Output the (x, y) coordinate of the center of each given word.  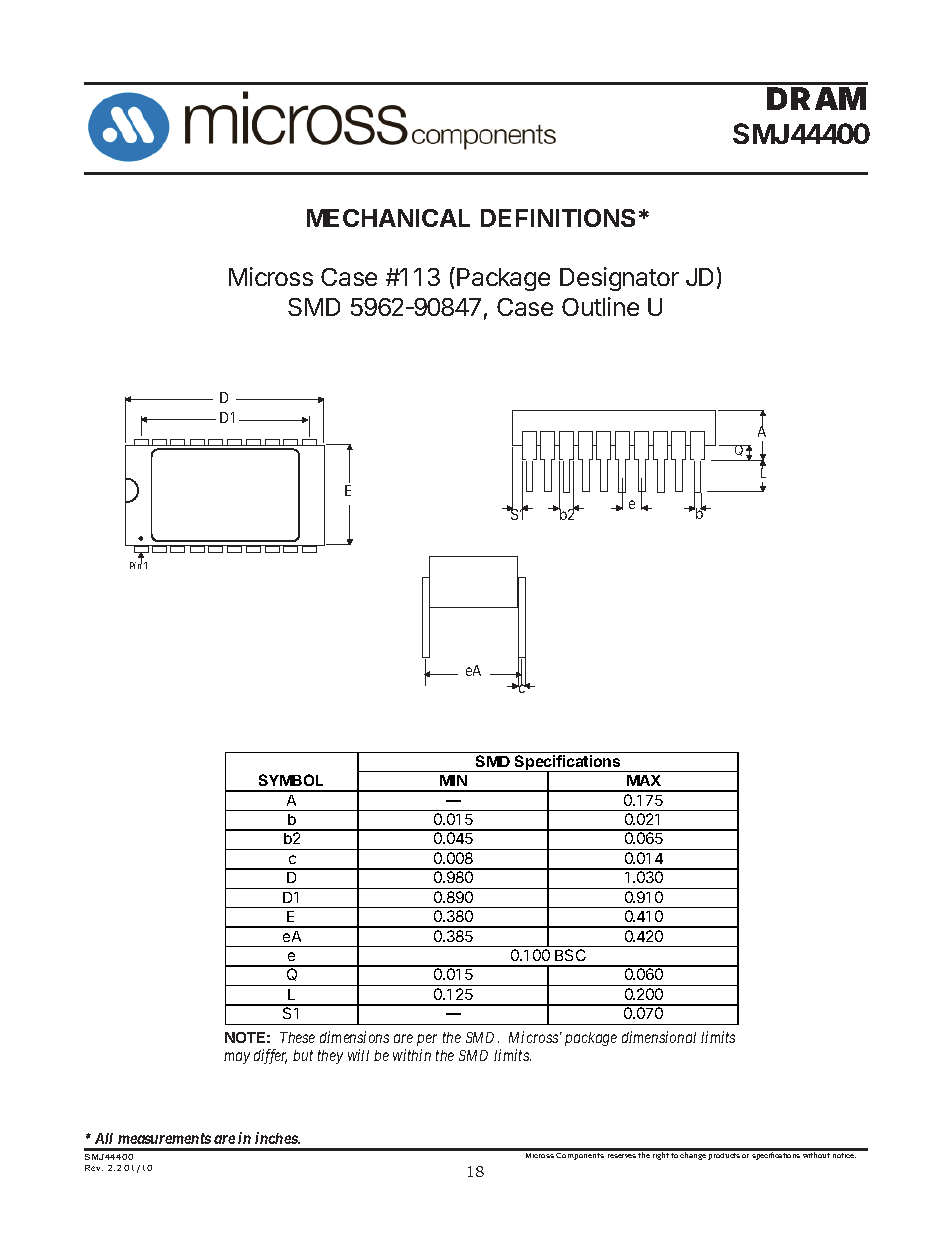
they (330, 1057)
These (297, 1037)
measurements (164, 1138)
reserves (622, 1156)
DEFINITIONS (558, 218)
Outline (600, 306)
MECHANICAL (388, 218)
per (427, 1040)
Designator (619, 279)
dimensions (354, 1037)
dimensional (659, 1037)
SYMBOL (291, 780)
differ (270, 1056)
